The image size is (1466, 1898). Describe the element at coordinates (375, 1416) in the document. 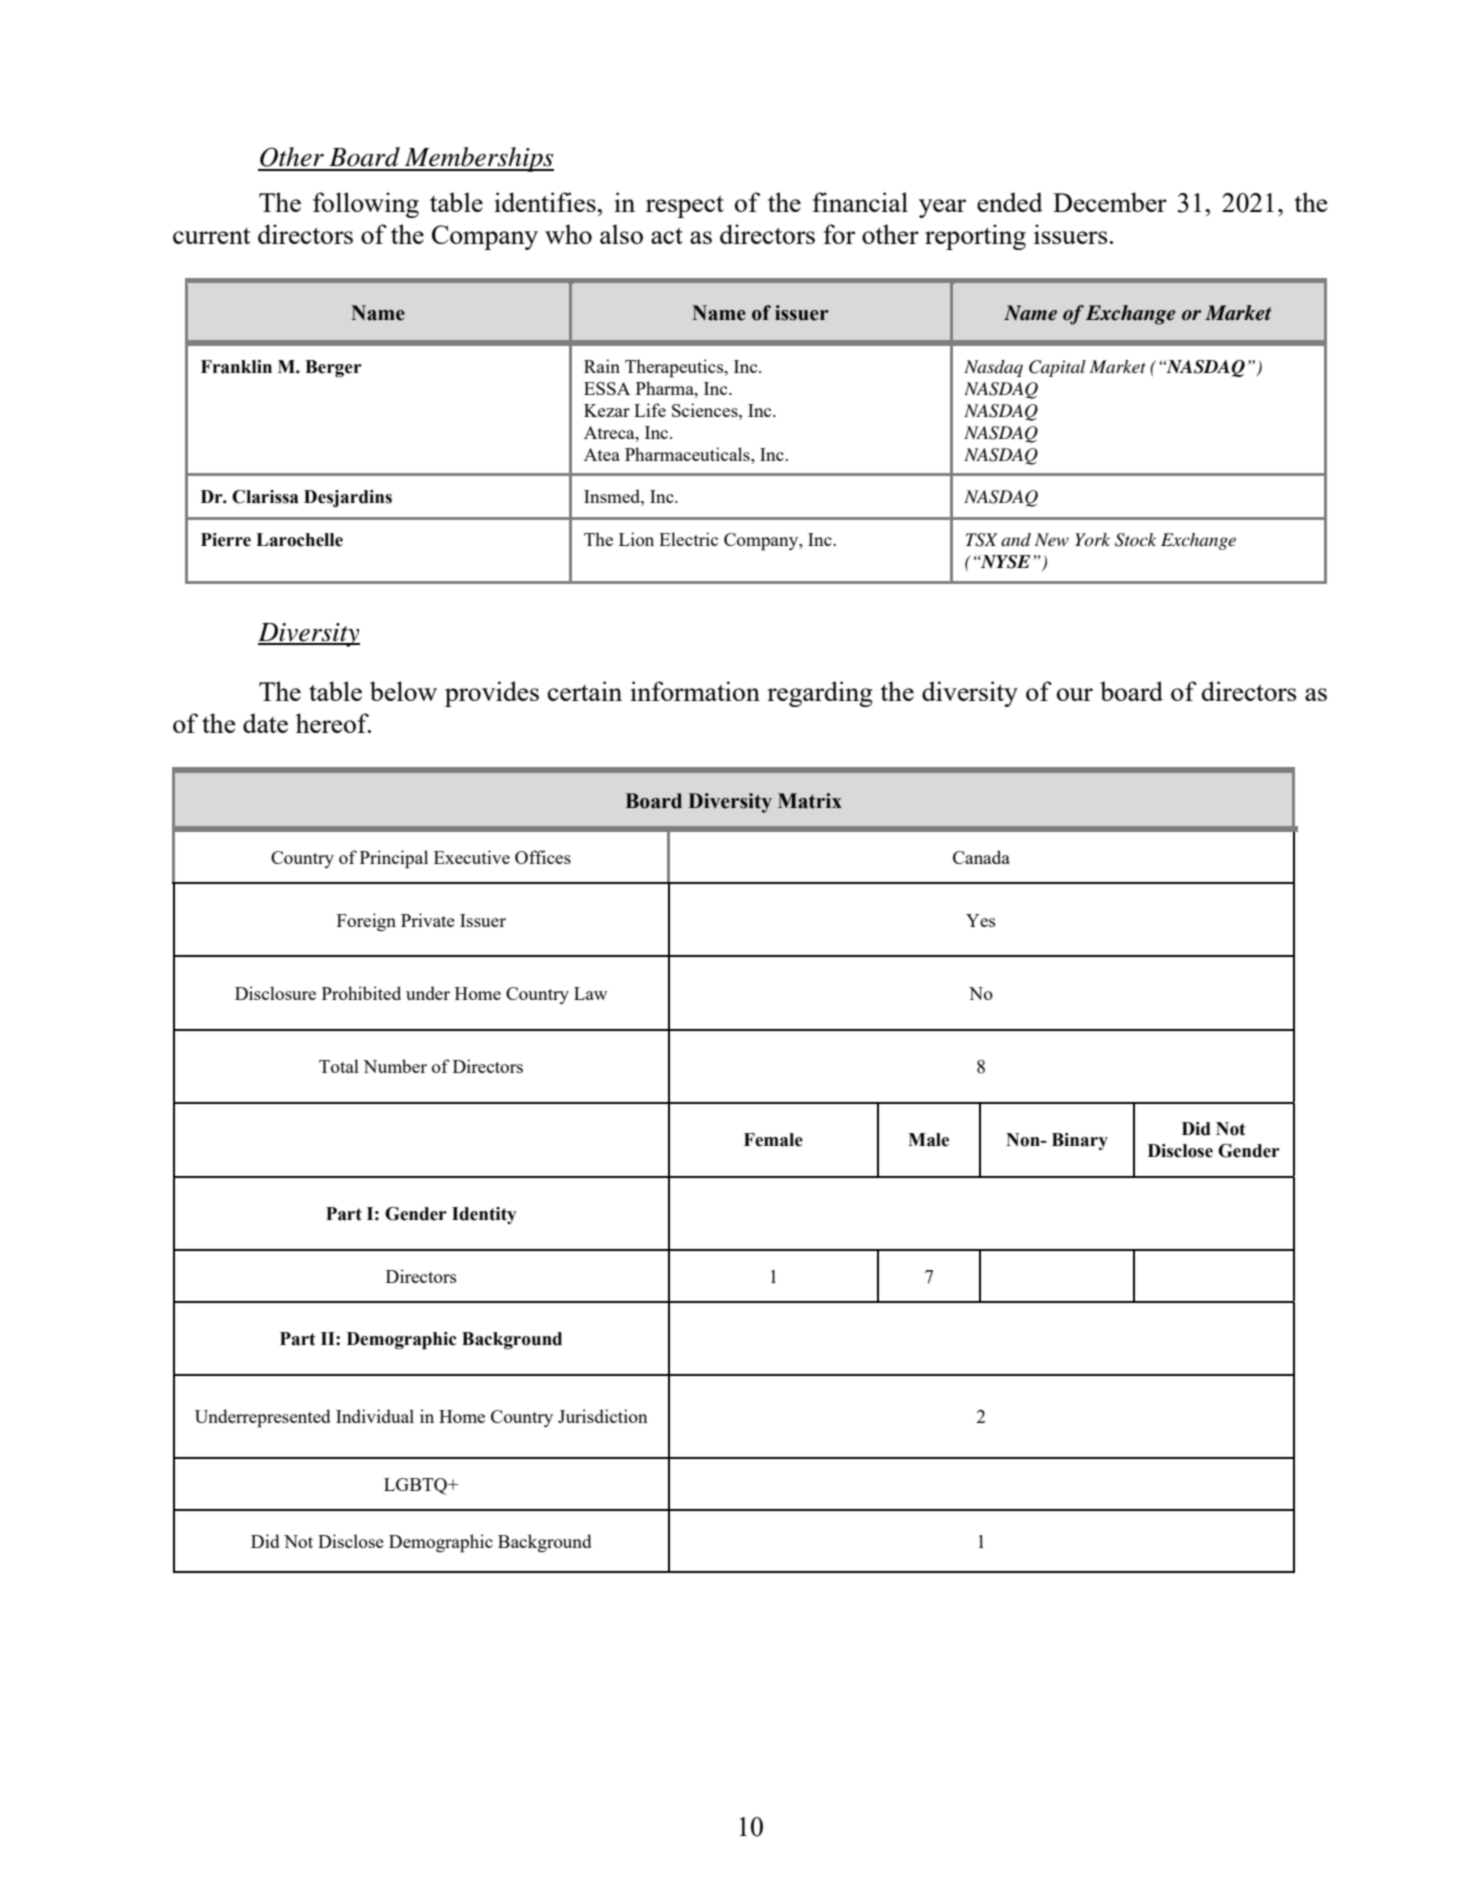

I see `Individual` at that location.
